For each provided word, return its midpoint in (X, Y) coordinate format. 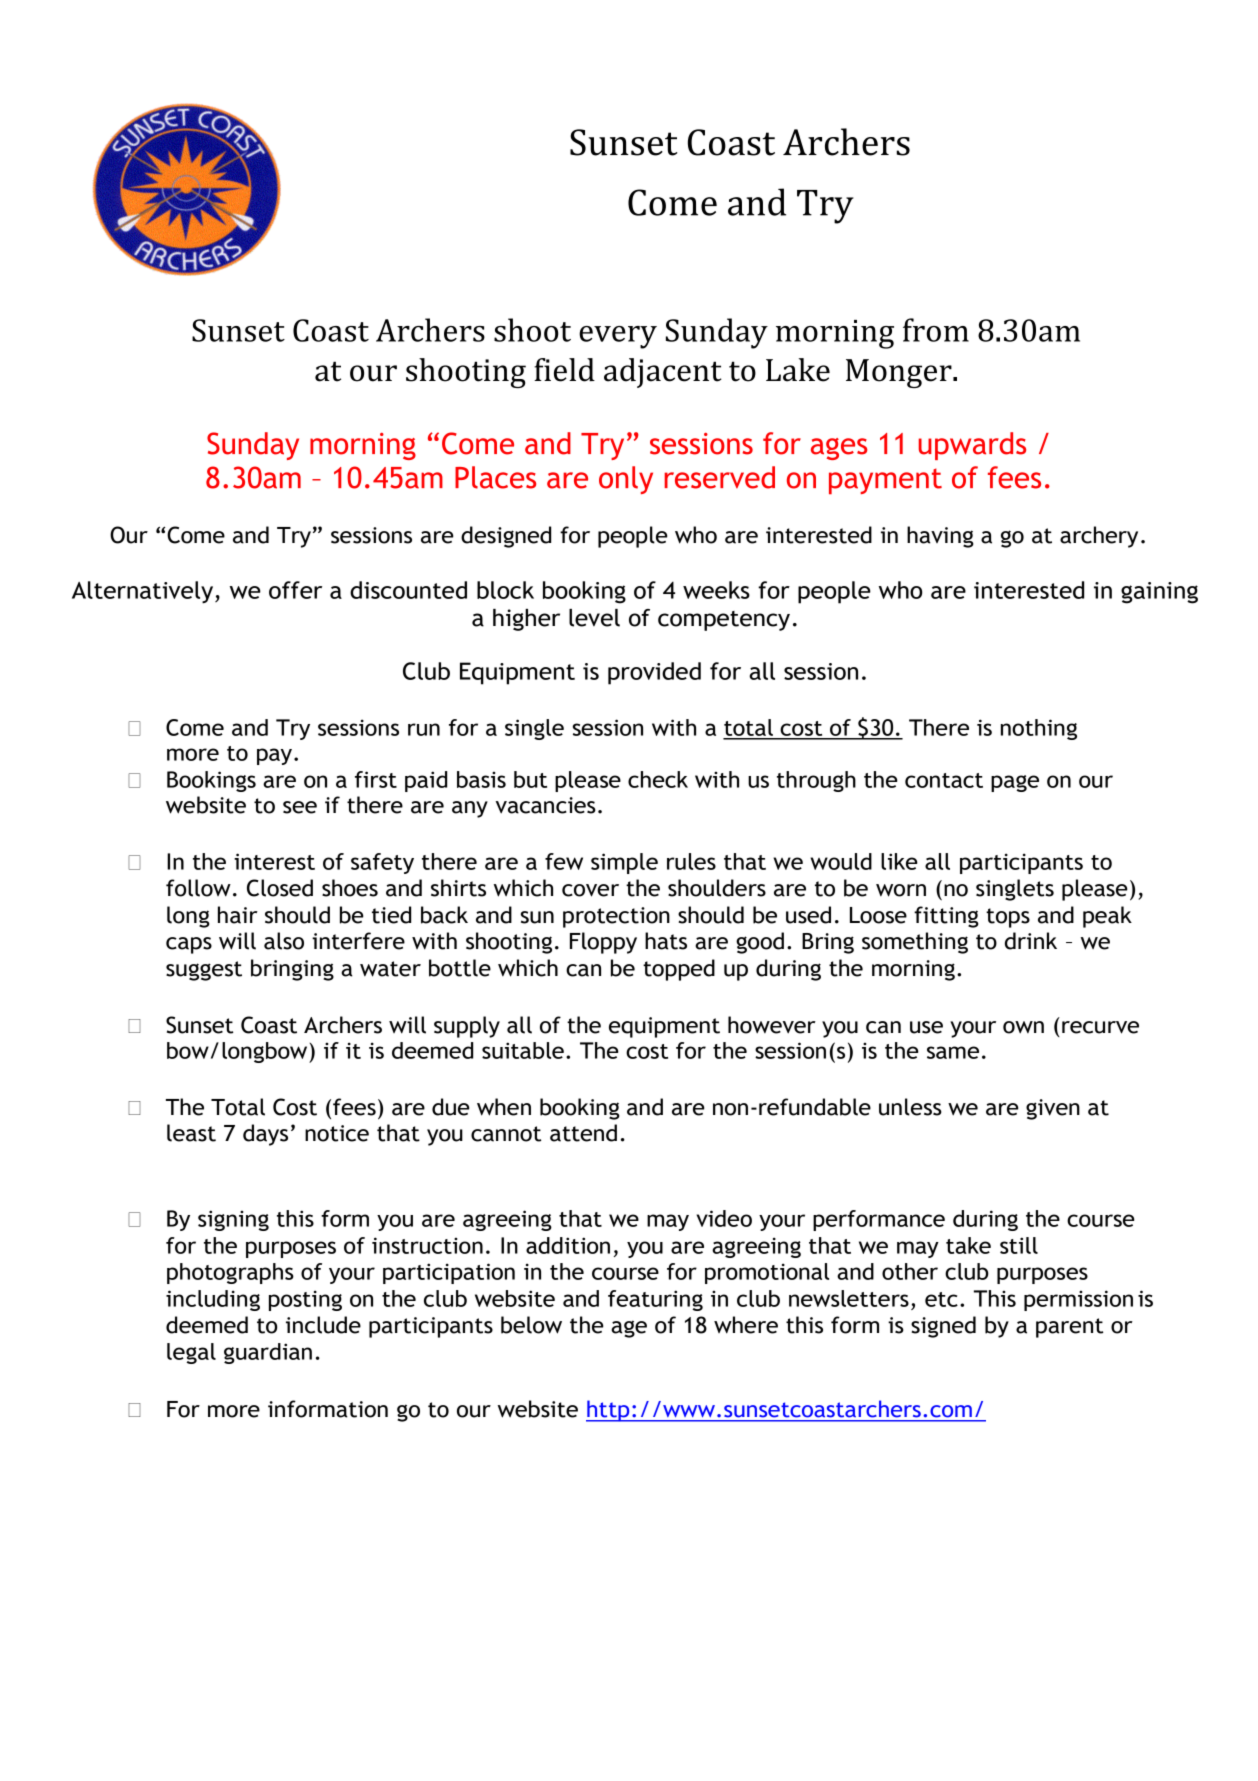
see (300, 807)
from (936, 330)
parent (1069, 1328)
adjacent (663, 373)
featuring (655, 1300)
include (323, 1325)
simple (624, 863)
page (1015, 783)
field (564, 370)
